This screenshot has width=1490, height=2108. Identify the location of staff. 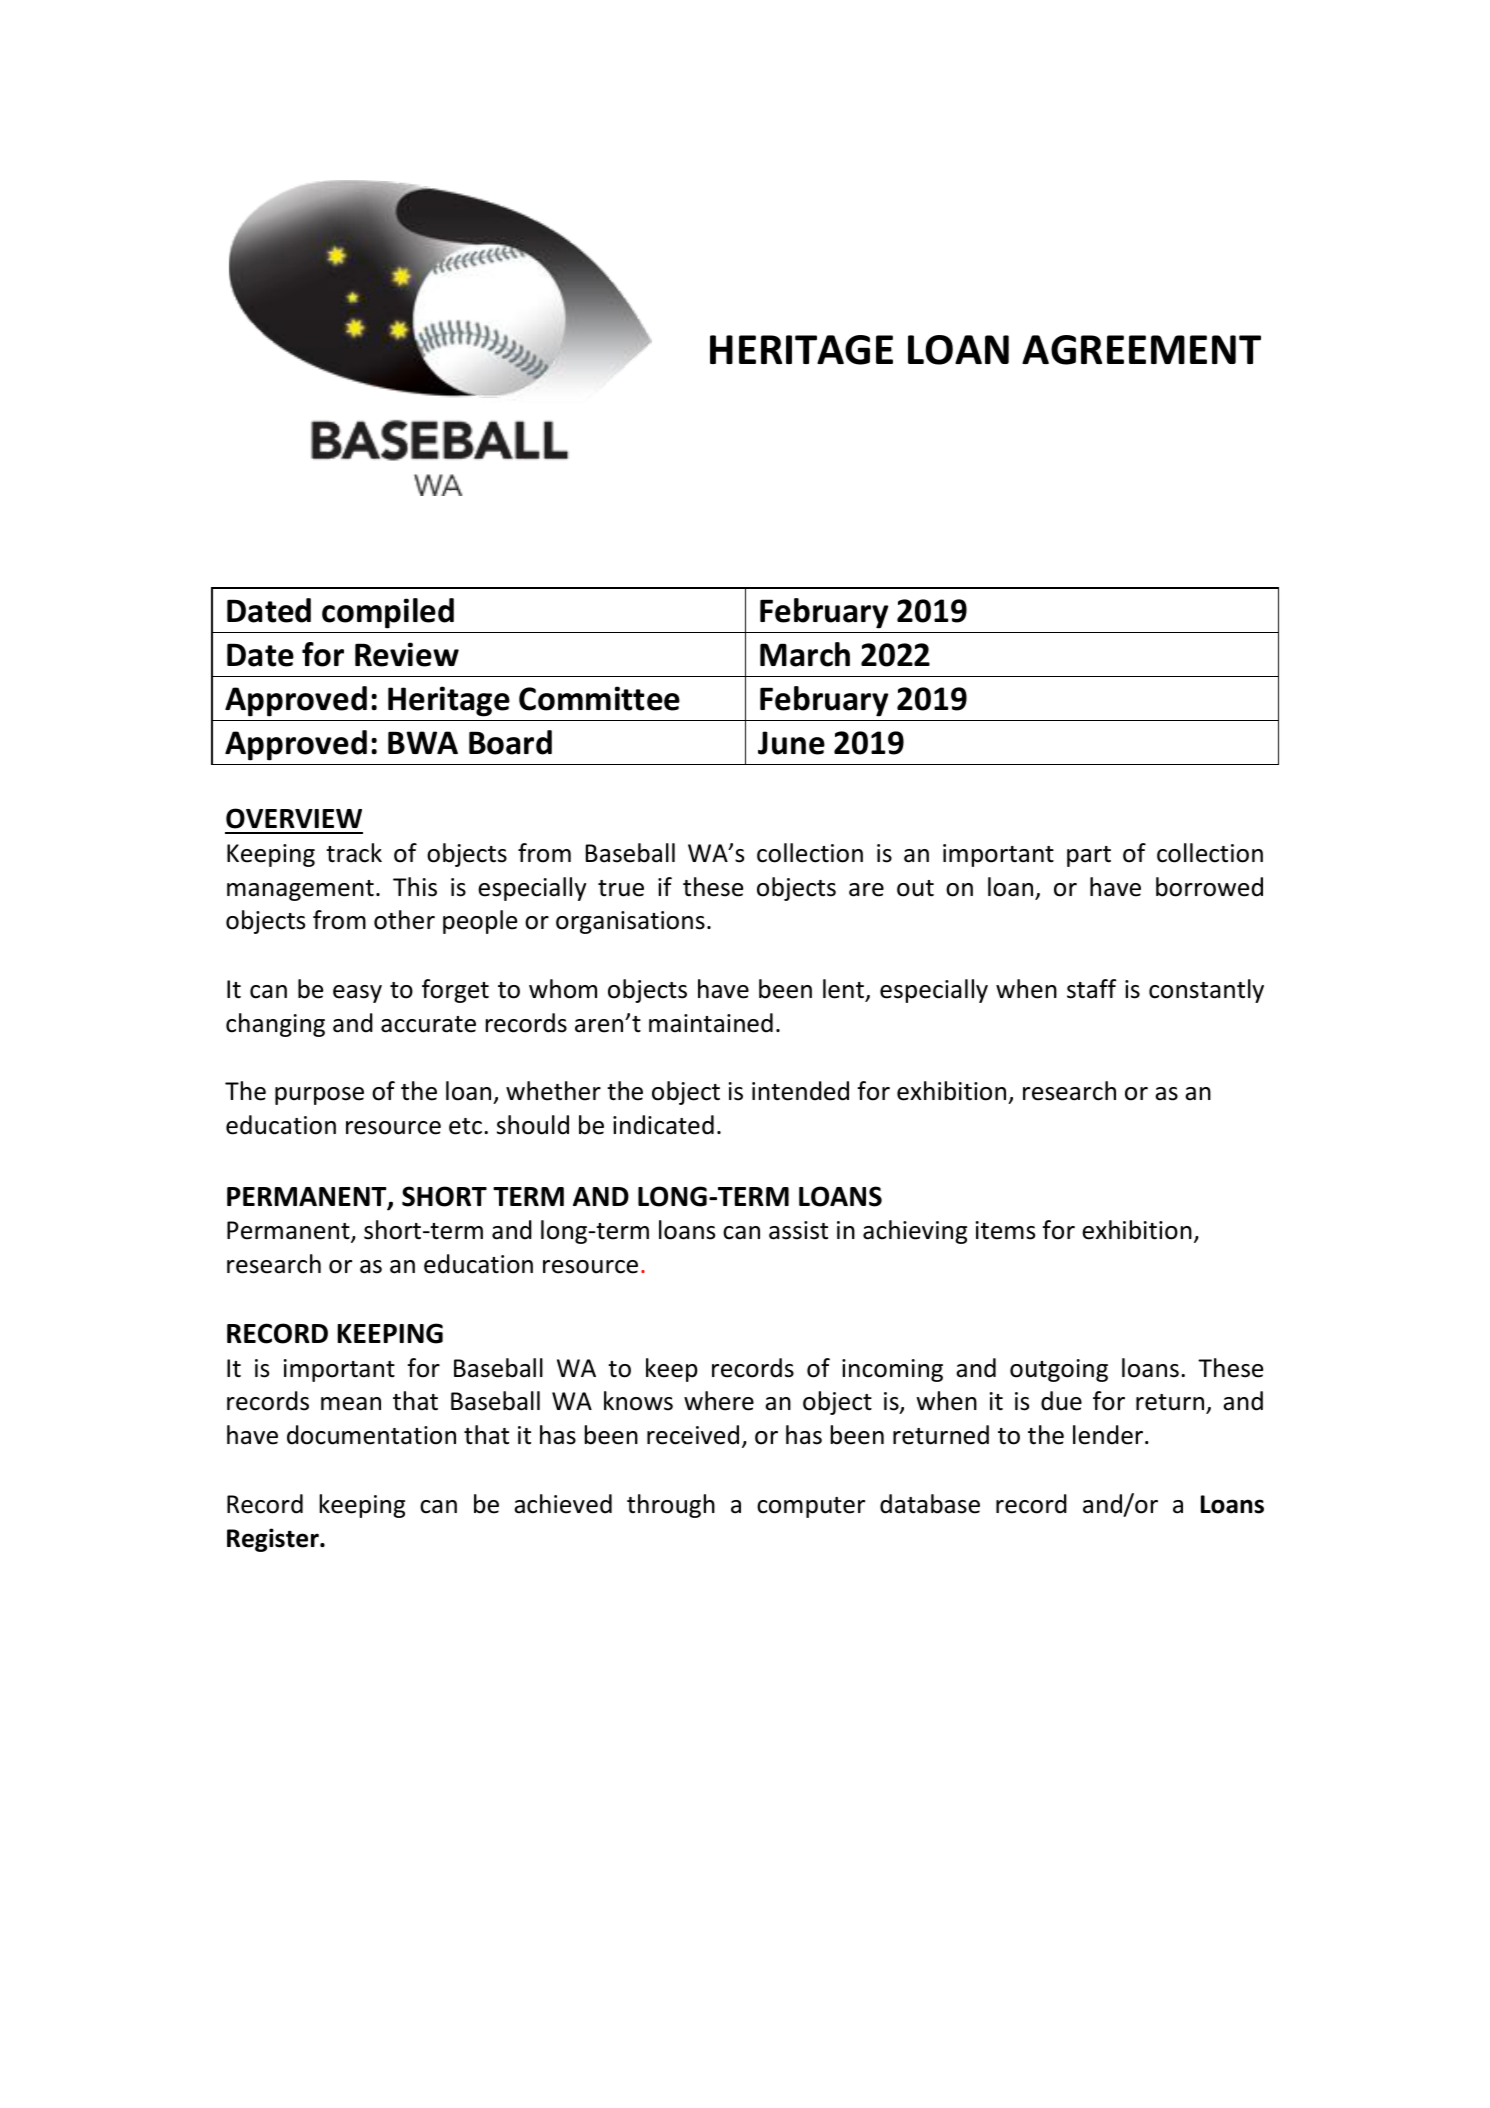
(1092, 989).
